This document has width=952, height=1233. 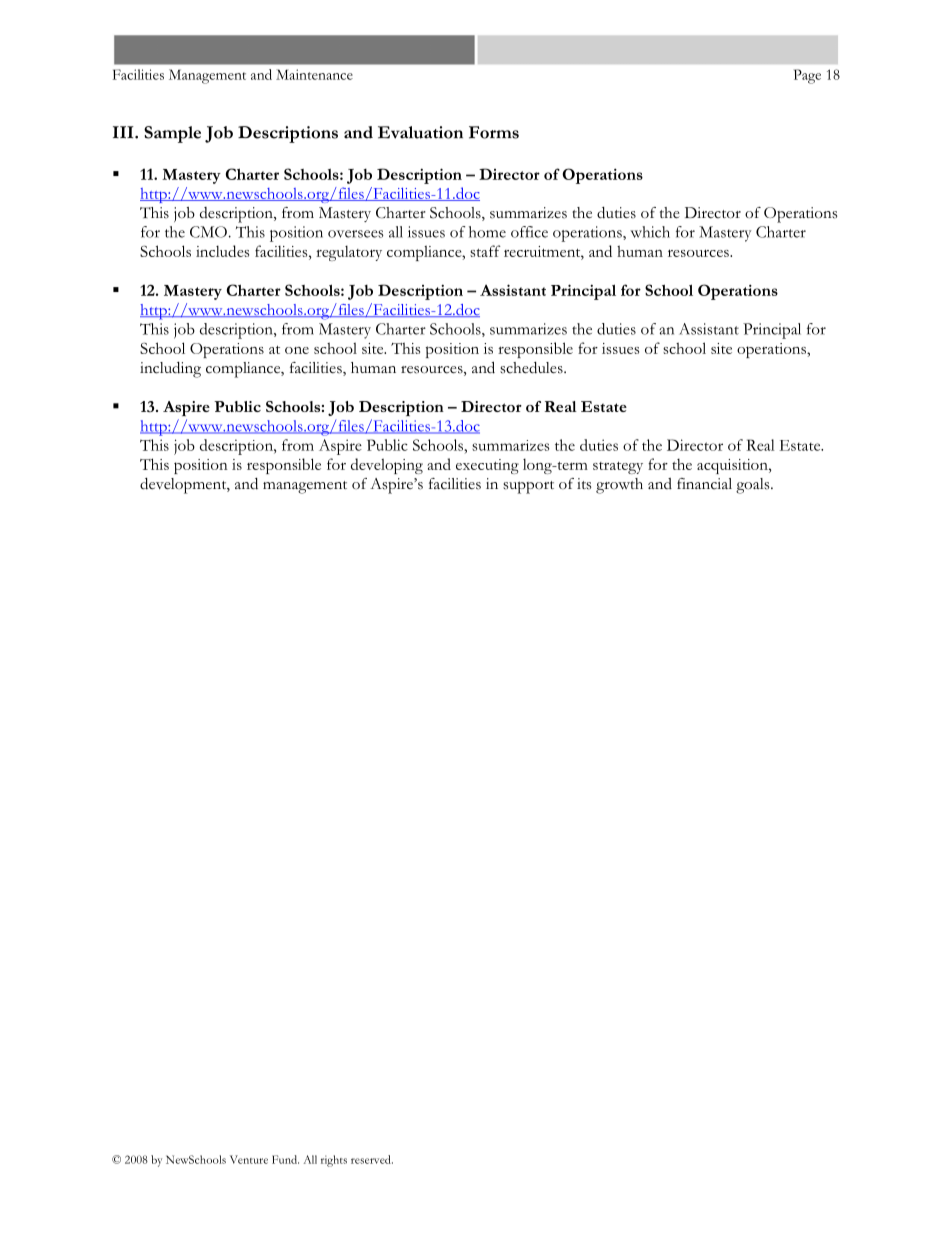 What do you see at coordinates (754, 486) in the document?
I see `goals` at bounding box center [754, 486].
